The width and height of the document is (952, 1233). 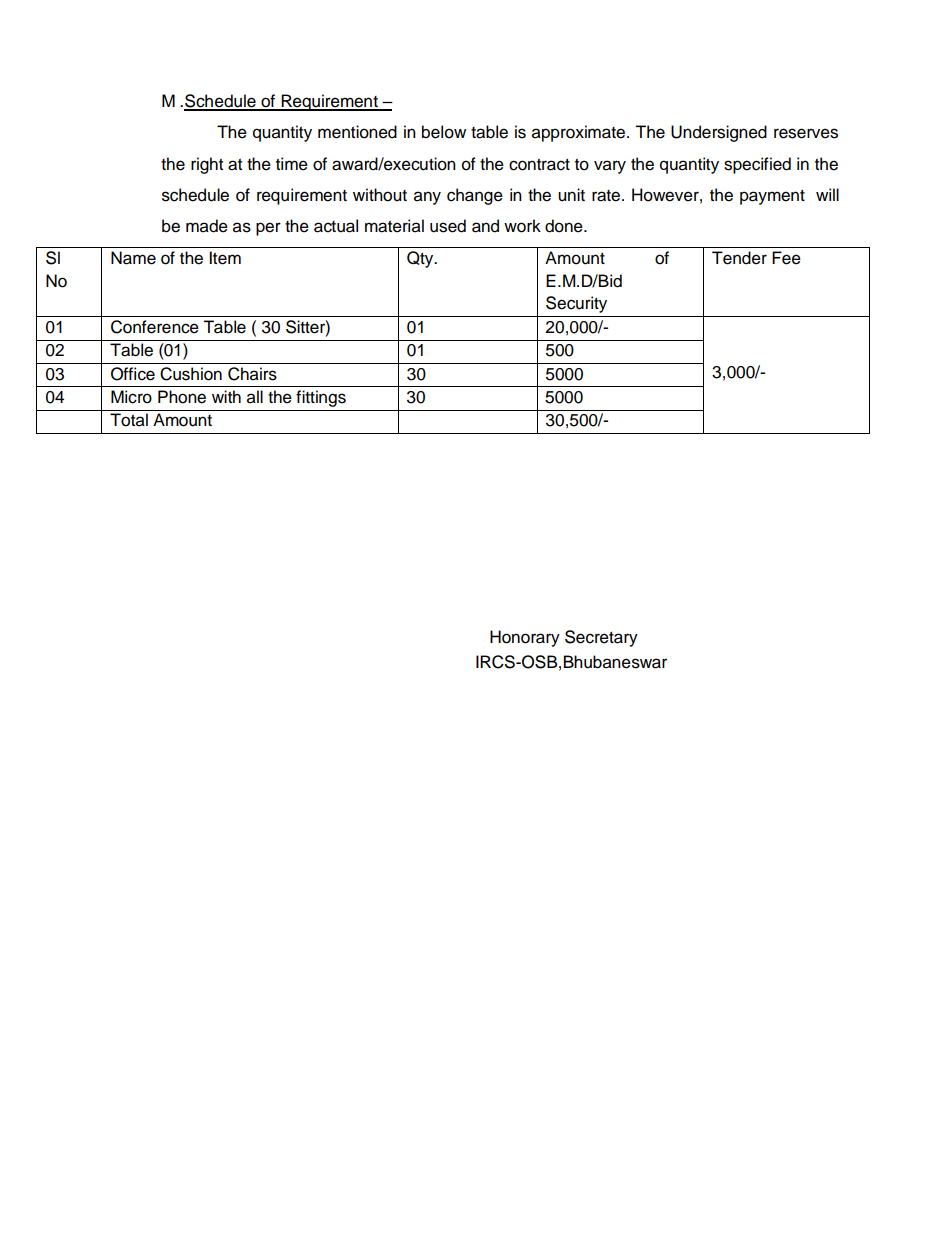 What do you see at coordinates (576, 304) in the document?
I see `Security` at bounding box center [576, 304].
